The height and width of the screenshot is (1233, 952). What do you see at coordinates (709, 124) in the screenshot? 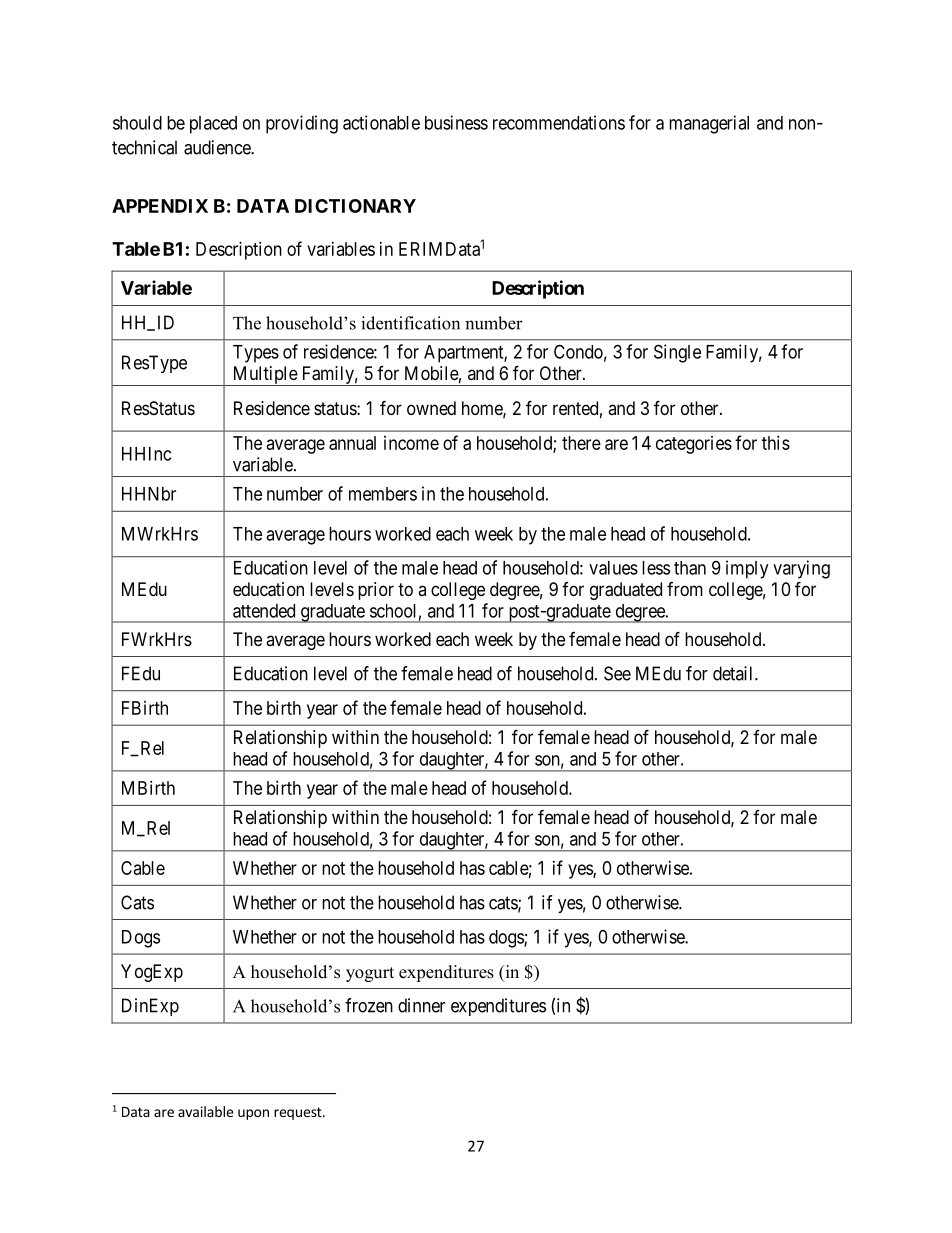
I see `managerial` at bounding box center [709, 124].
